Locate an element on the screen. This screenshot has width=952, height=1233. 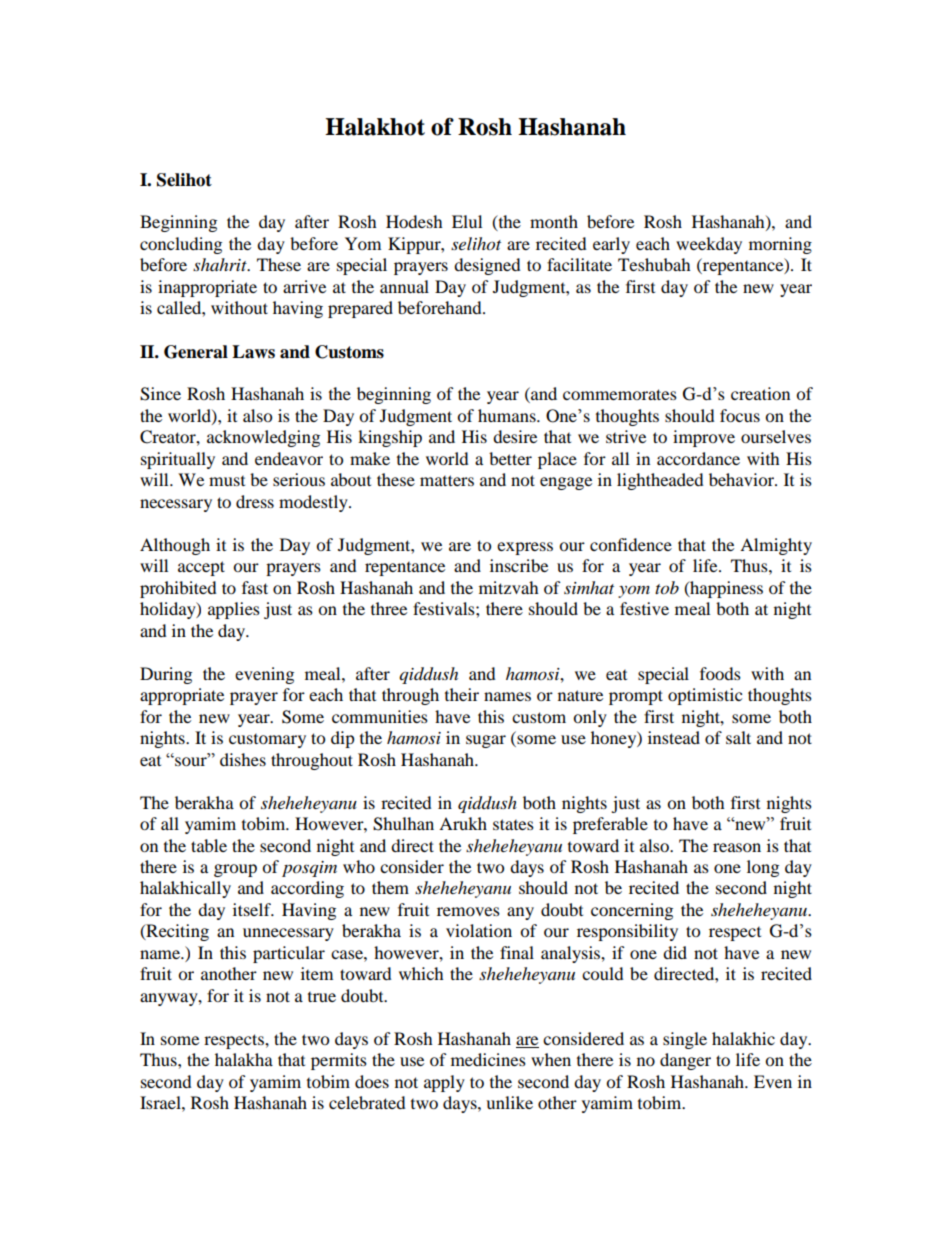
apply is located at coordinates (444, 1083).
